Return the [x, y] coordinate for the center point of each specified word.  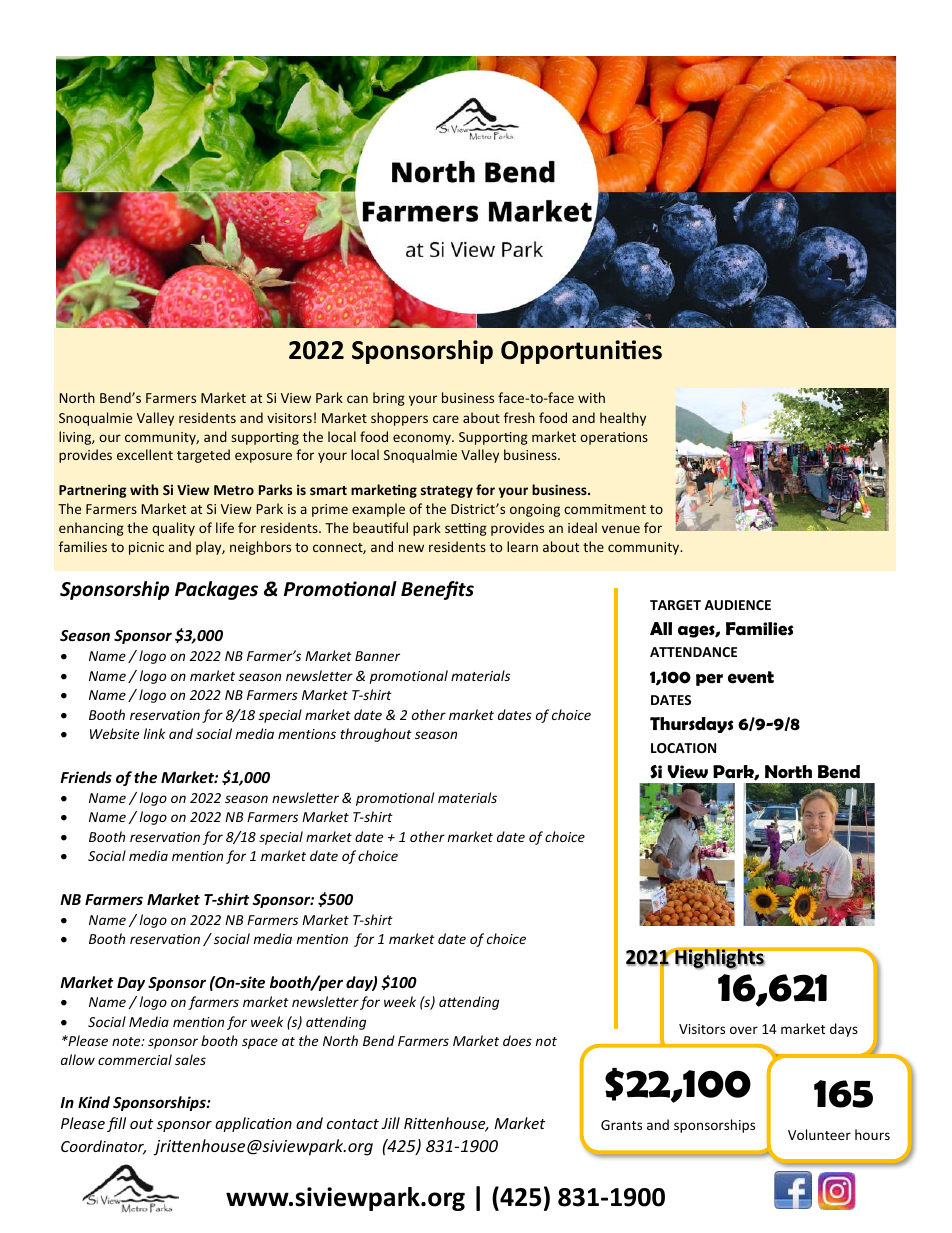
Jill [390, 1123]
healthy [623, 419]
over [744, 1030]
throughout [376, 735]
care [446, 419]
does [517, 1040]
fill [116, 1124]
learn [522, 546]
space [260, 1043]
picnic [146, 548]
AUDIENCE [737, 605]
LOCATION [683, 748]
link [154, 733]
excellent [145, 454]
